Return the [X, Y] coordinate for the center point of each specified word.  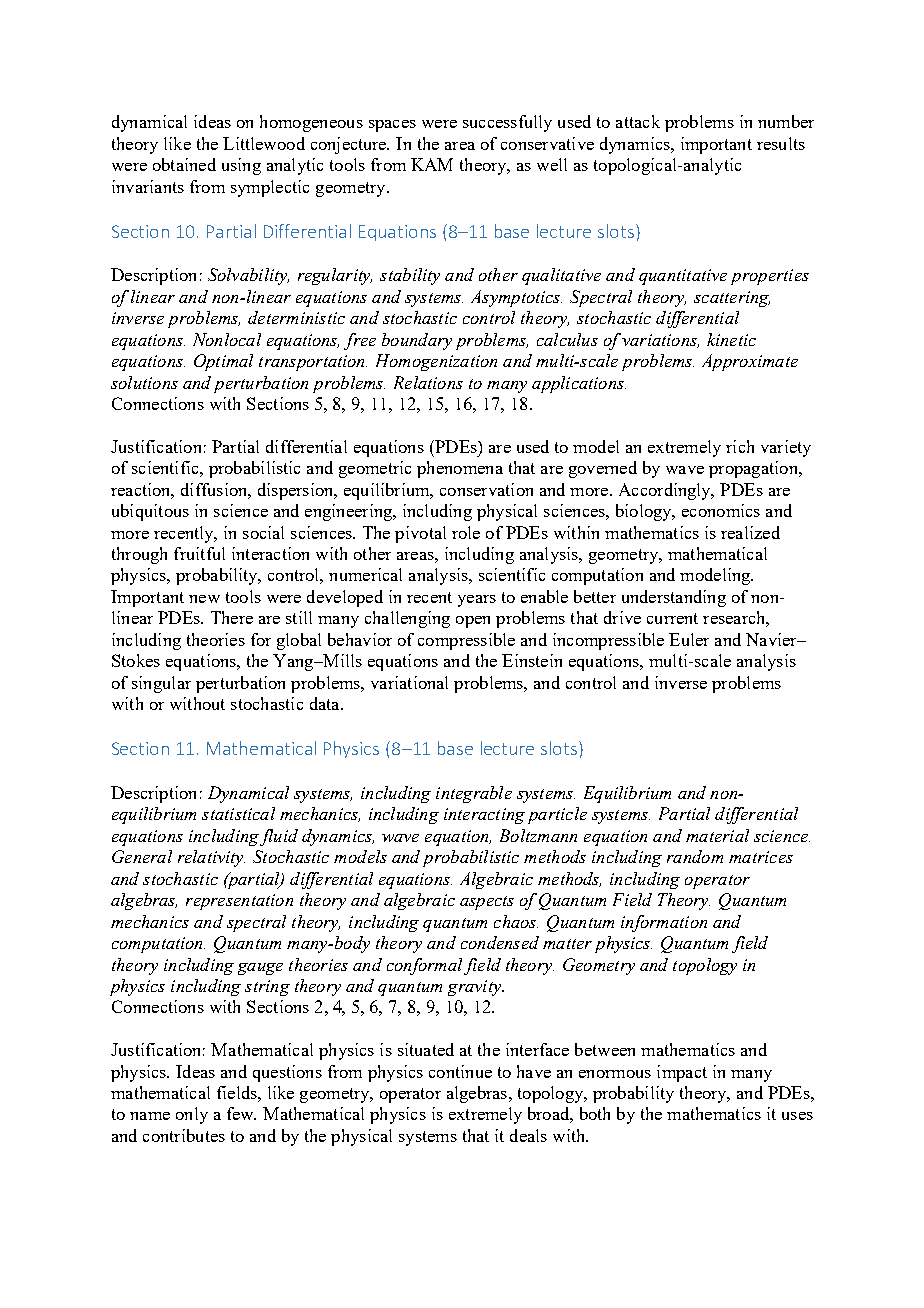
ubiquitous [150, 512]
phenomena [460, 469]
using [241, 166]
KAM [432, 164]
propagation [754, 469]
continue [460, 1071]
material [717, 835]
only [192, 1115]
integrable [474, 794]
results [781, 143]
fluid [279, 837]
